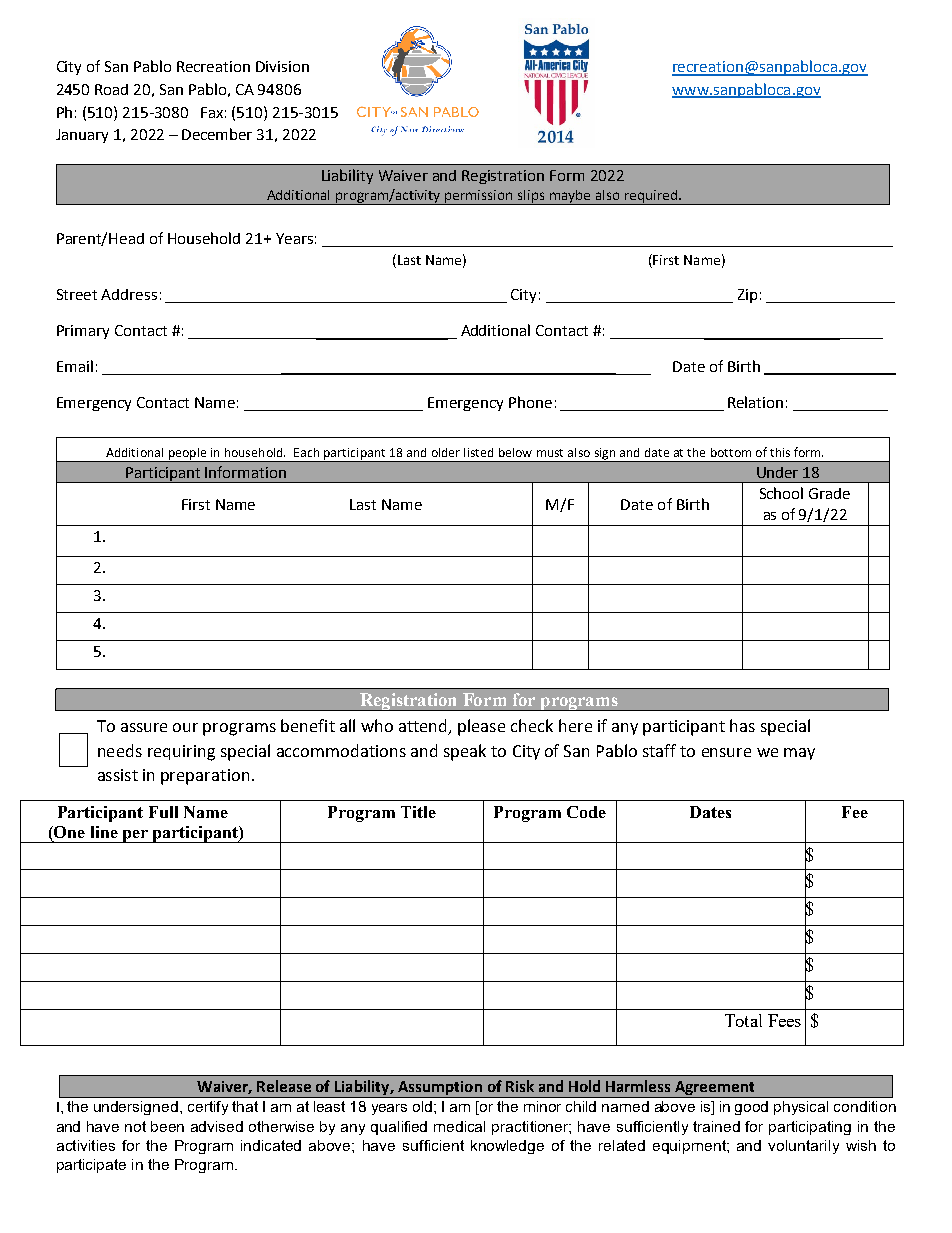 This screenshot has width=952, height=1233. Describe the element at coordinates (167, 1126) in the screenshot. I see `been` at that location.
